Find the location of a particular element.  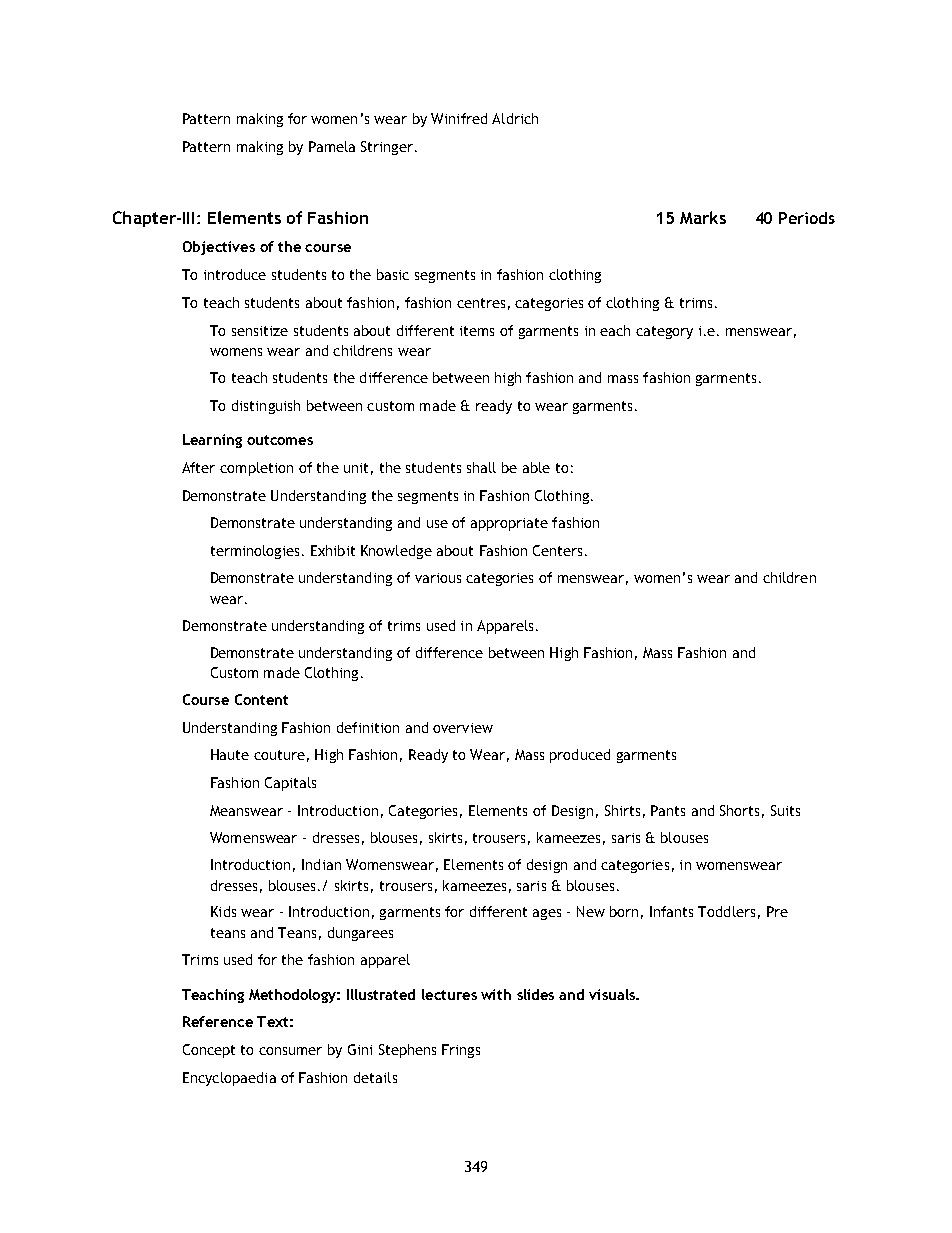

Pamela is located at coordinates (332, 146).
